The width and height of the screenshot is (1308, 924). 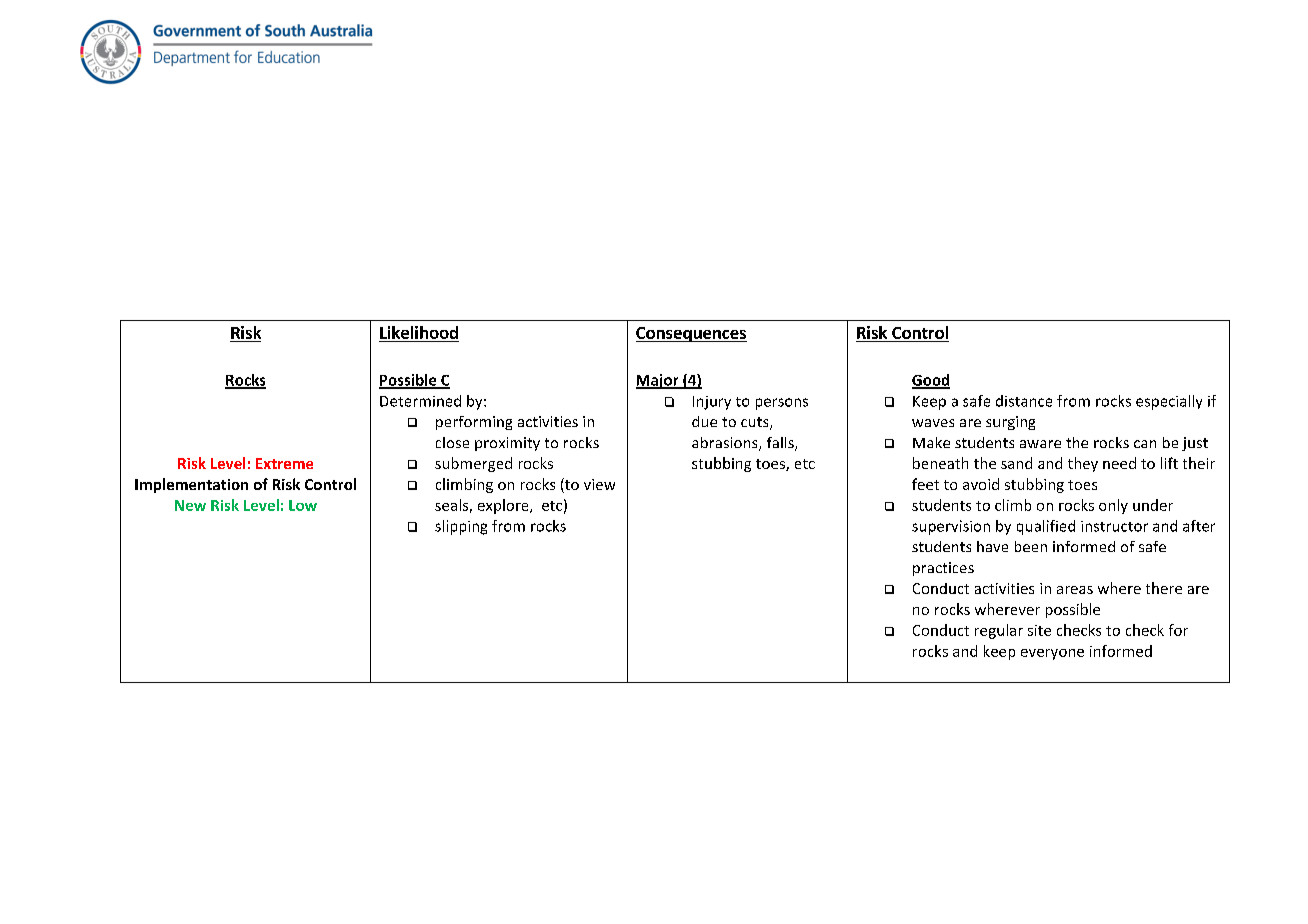 I want to click on Injury, so click(x=712, y=403).
